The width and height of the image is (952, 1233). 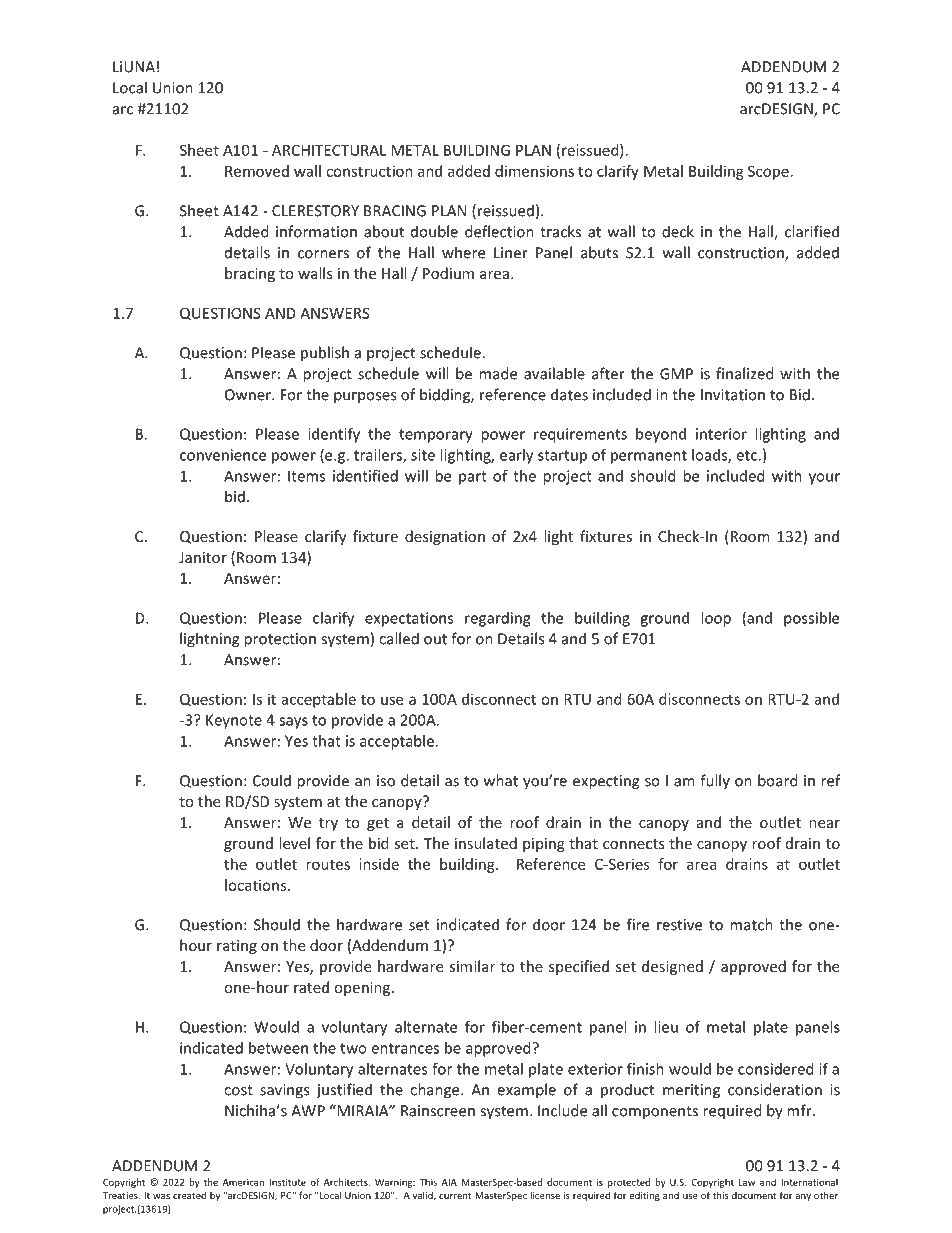 What do you see at coordinates (203, 557) in the image?
I see `Janitor` at bounding box center [203, 557].
